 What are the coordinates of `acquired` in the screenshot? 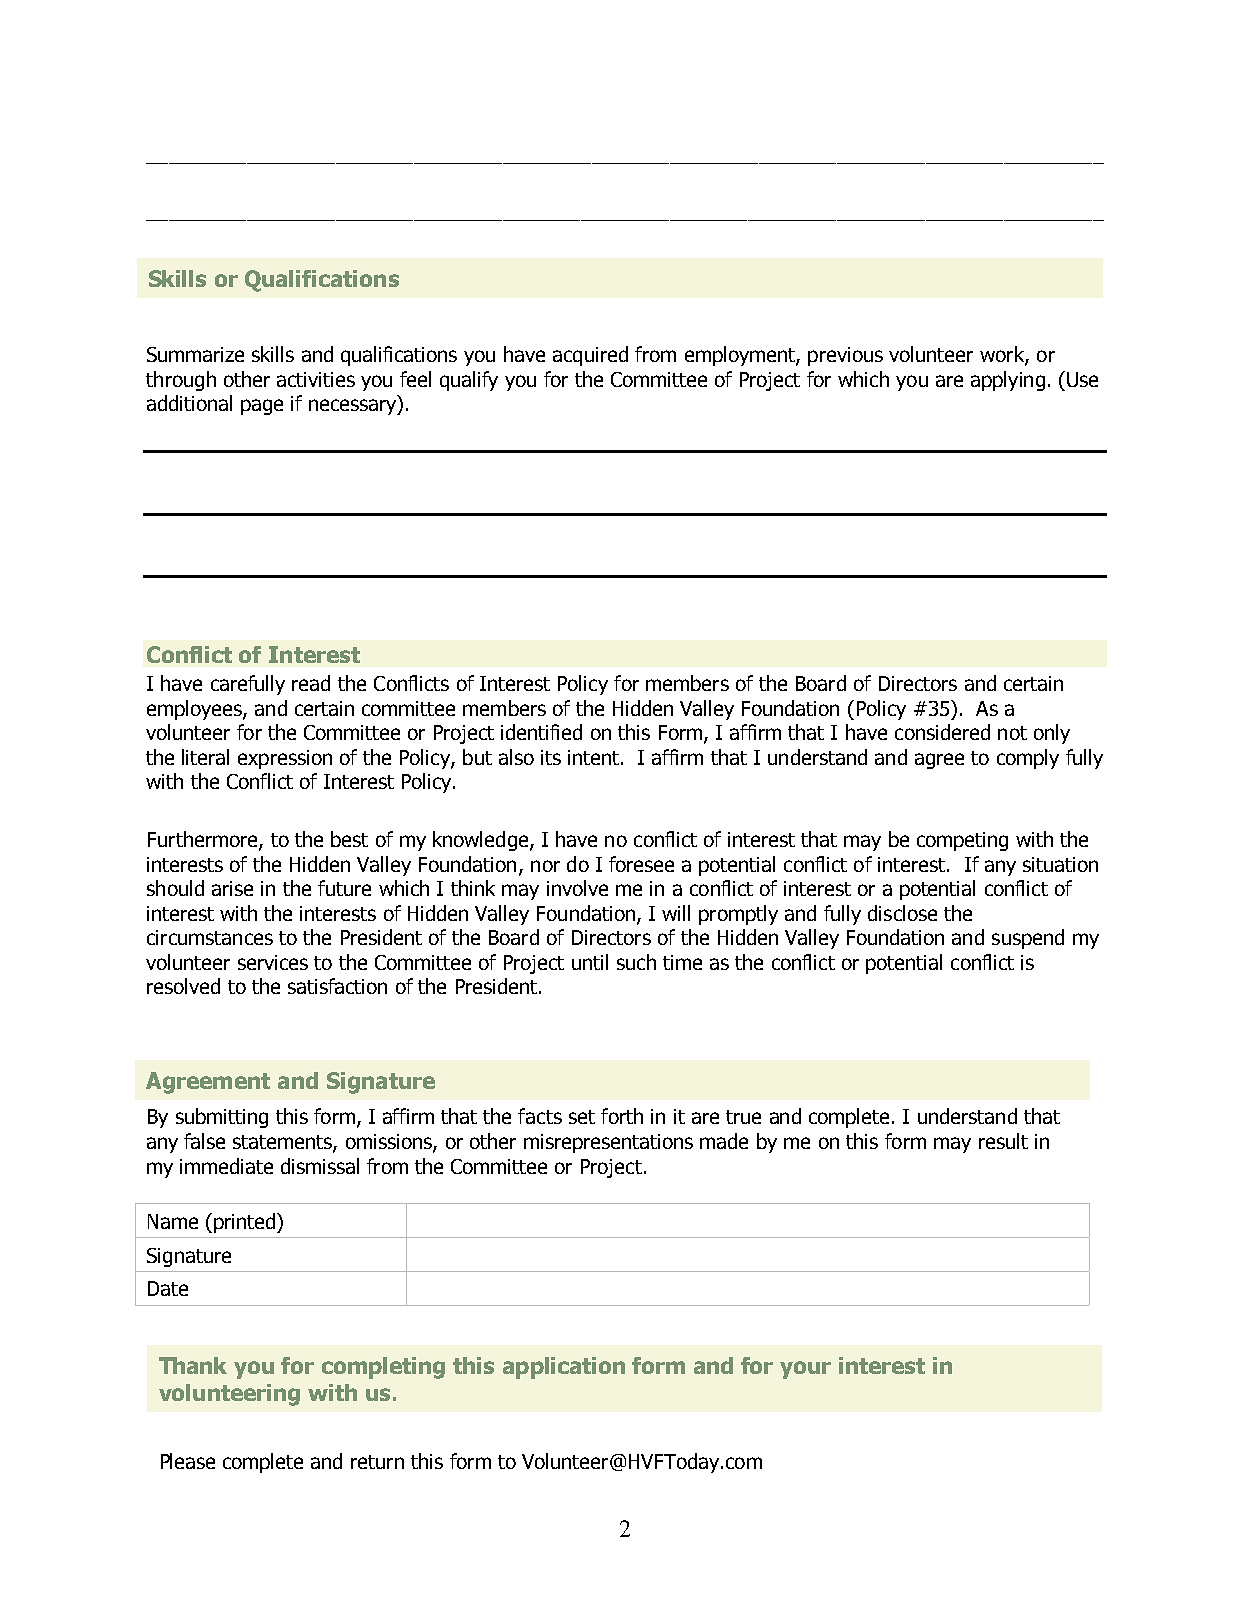 It's located at (590, 356).
